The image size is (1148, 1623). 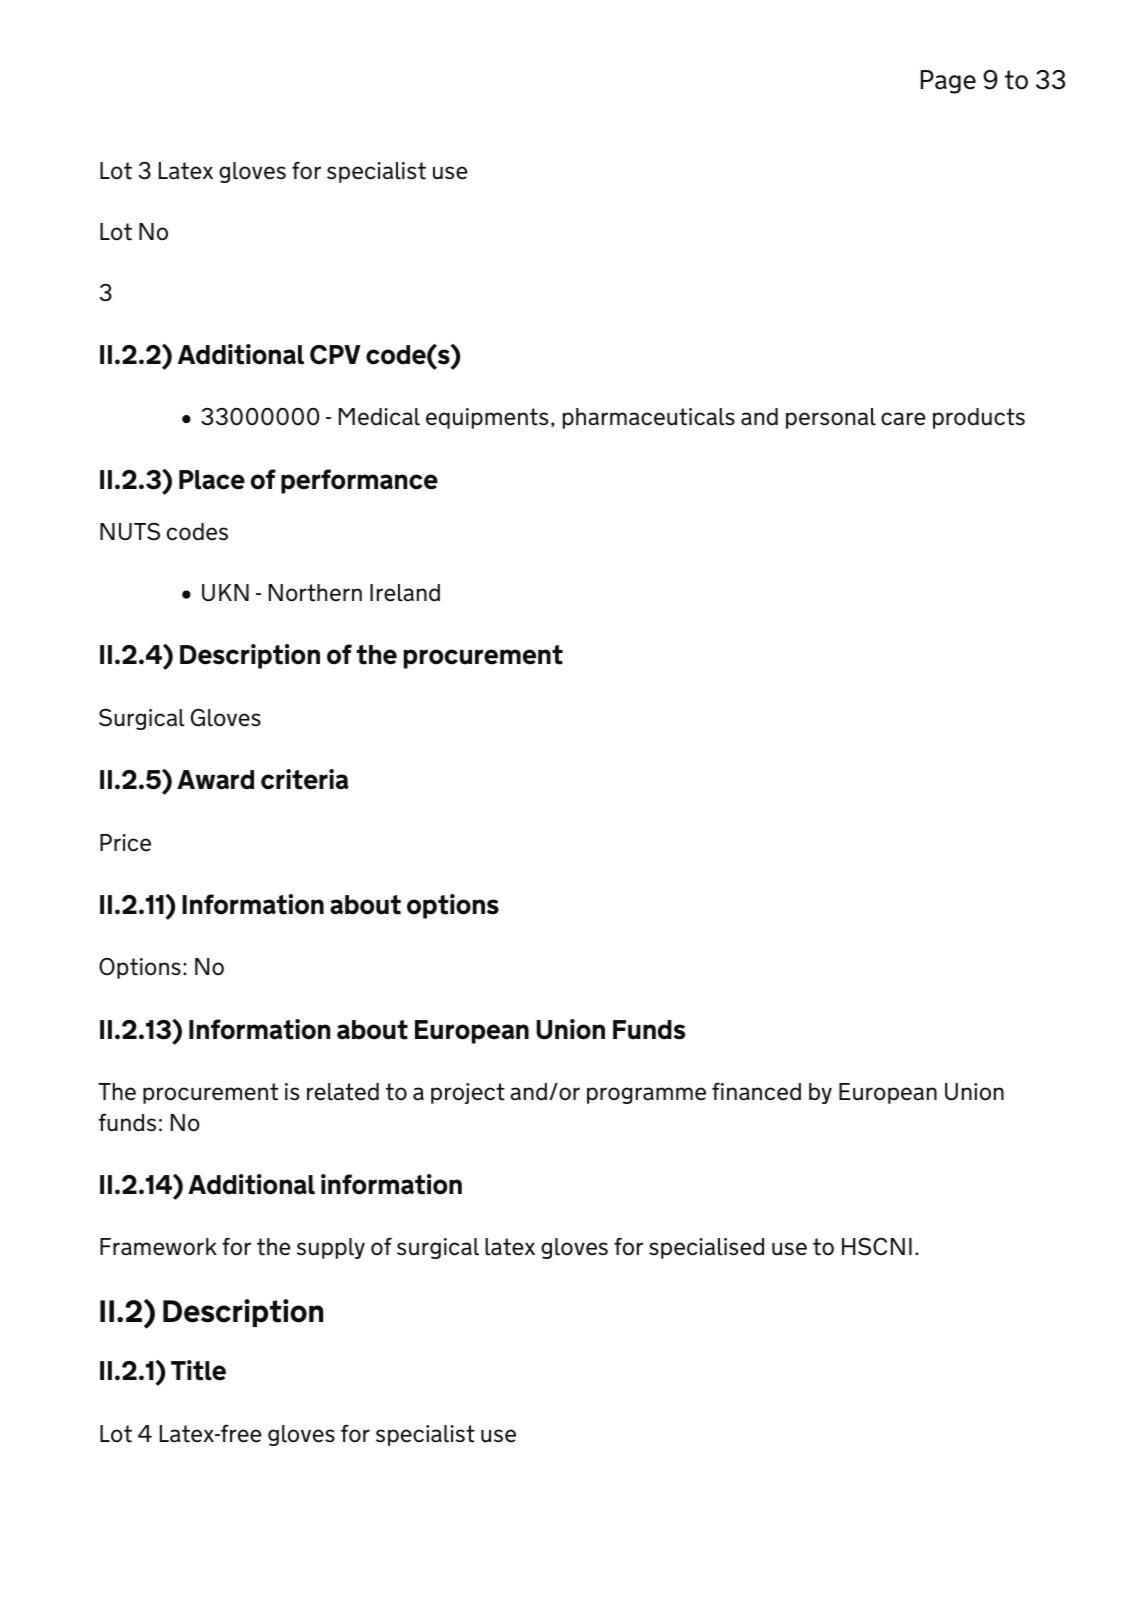 I want to click on Place, so click(x=212, y=480).
